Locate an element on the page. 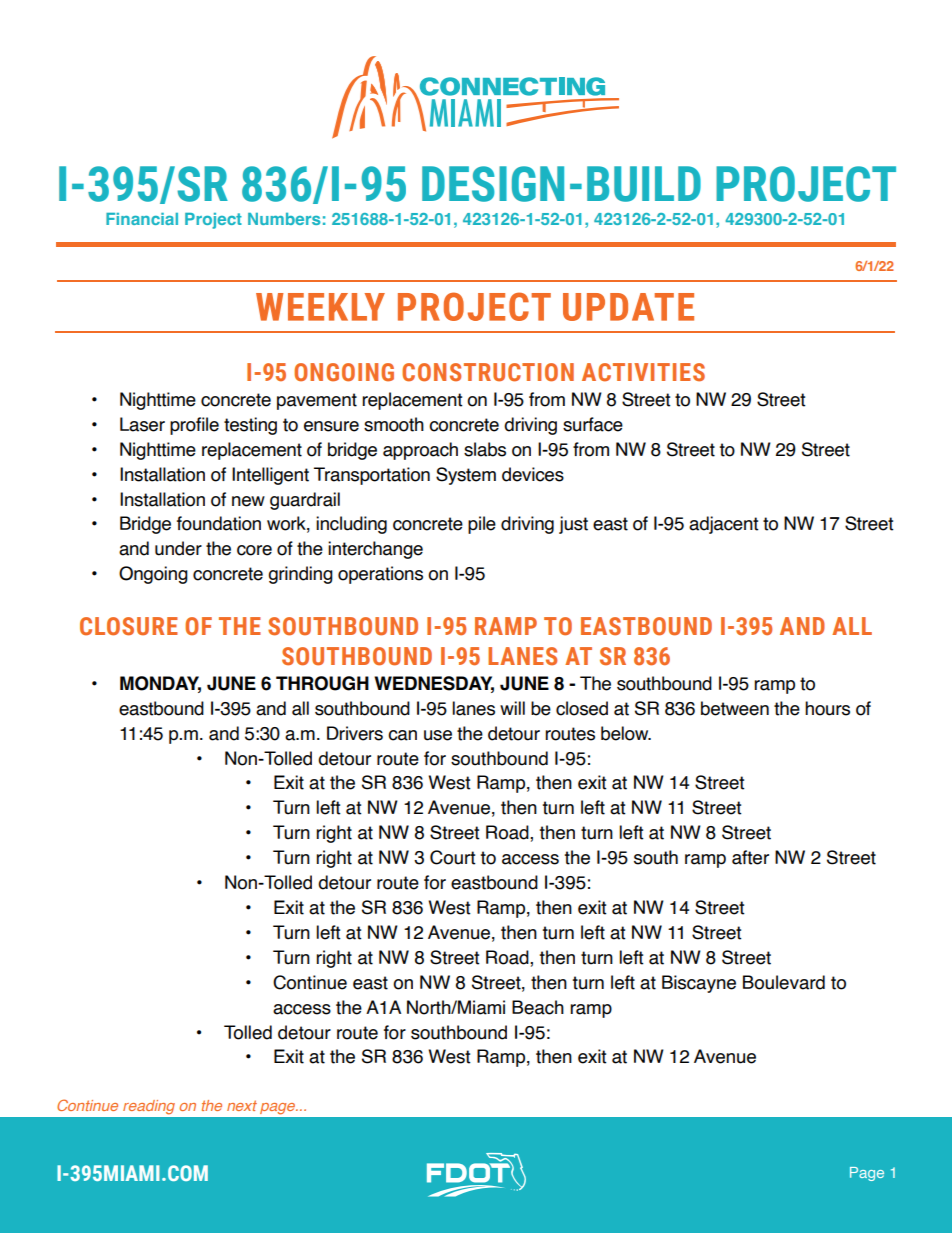 This image has width=952, height=1233. next is located at coordinates (242, 1105).
